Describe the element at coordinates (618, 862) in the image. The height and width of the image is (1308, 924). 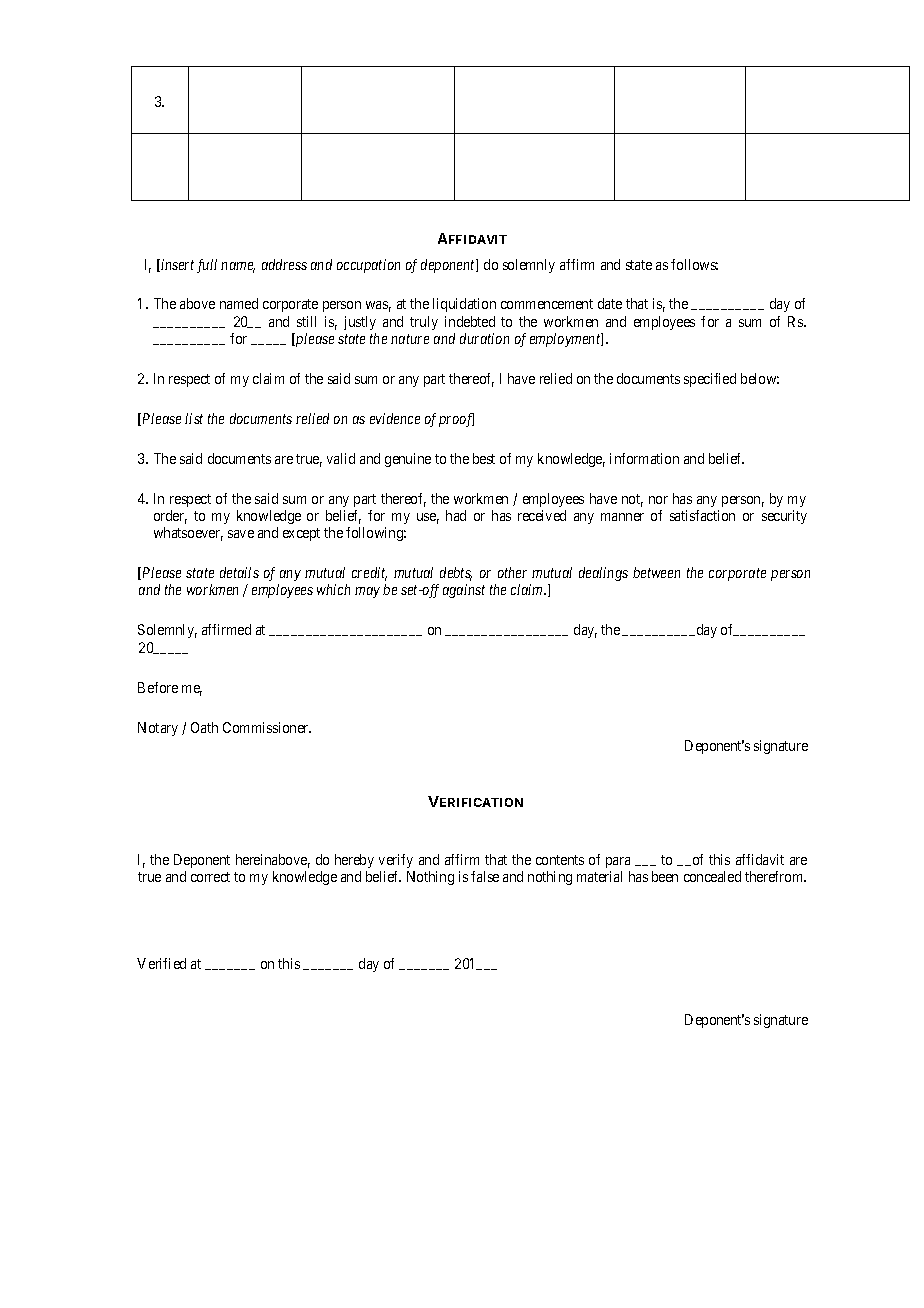
I see `para` at that location.
